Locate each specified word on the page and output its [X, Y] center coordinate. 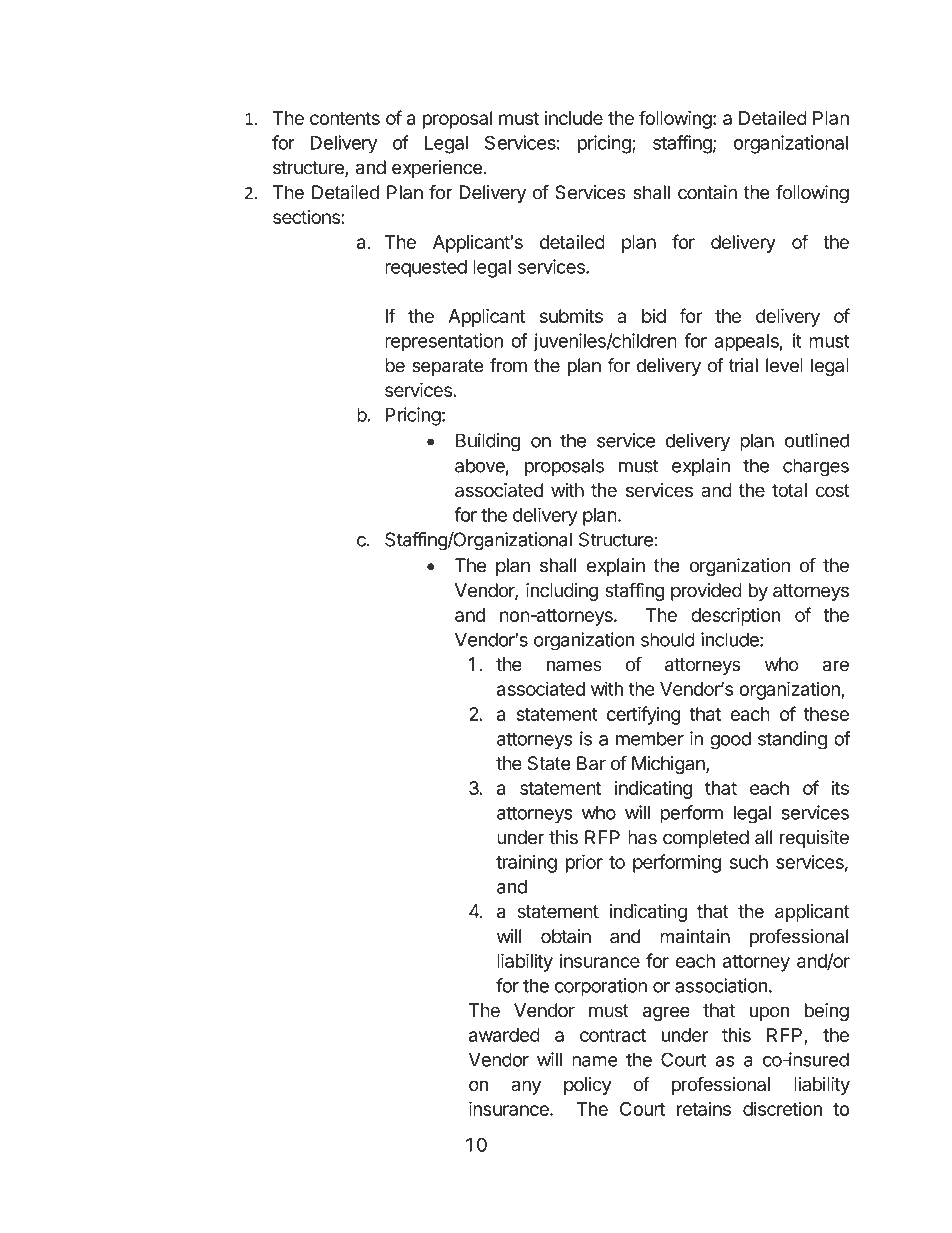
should [668, 639]
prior [584, 863]
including [562, 592]
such [749, 862]
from [508, 365]
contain [707, 192]
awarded [504, 1035]
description [735, 616]
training [526, 863]
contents [345, 118]
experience [437, 169]
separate [448, 367]
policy [587, 1086]
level [784, 365]
